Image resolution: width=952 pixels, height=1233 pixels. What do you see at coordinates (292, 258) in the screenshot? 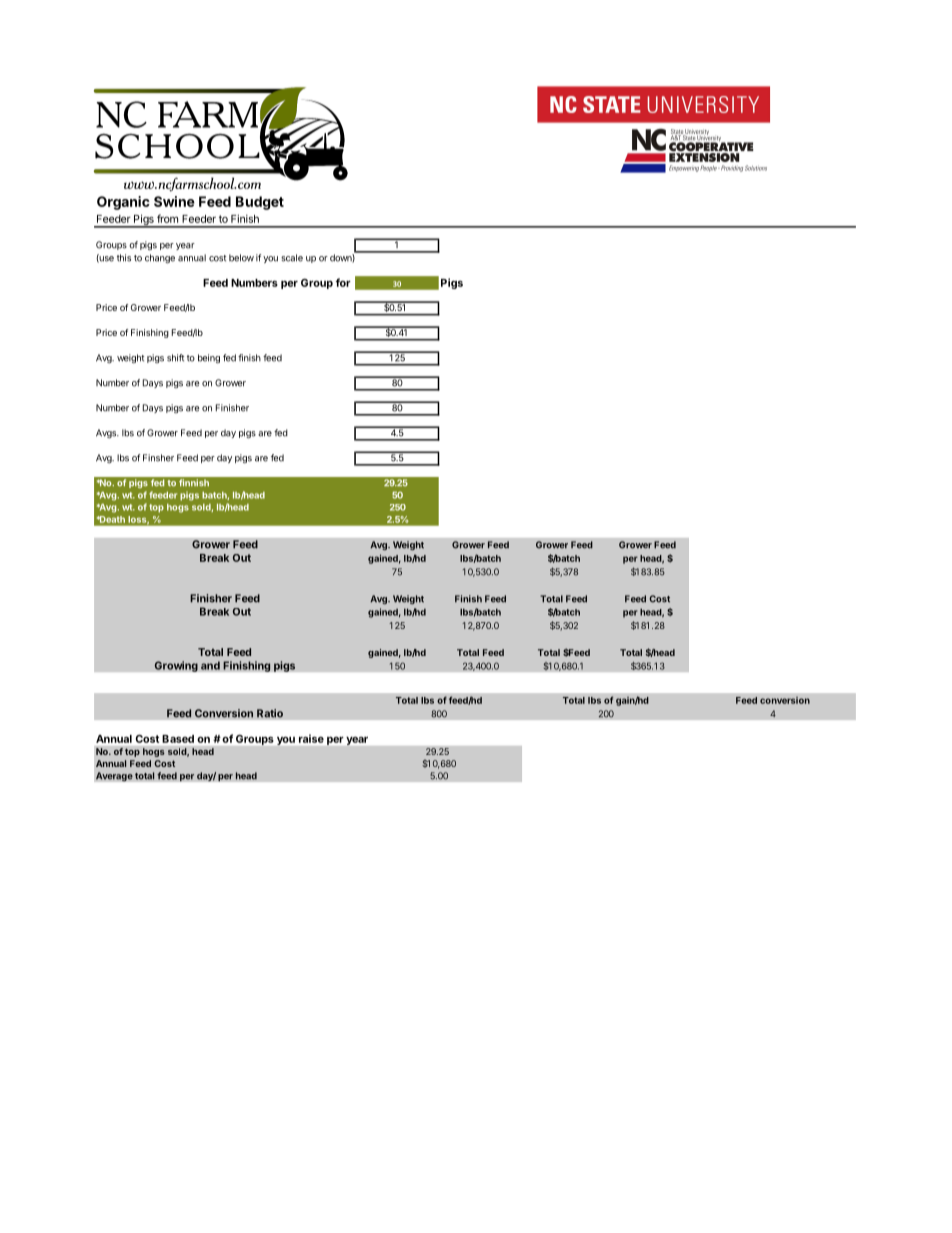
I see `scale` at bounding box center [292, 258].
